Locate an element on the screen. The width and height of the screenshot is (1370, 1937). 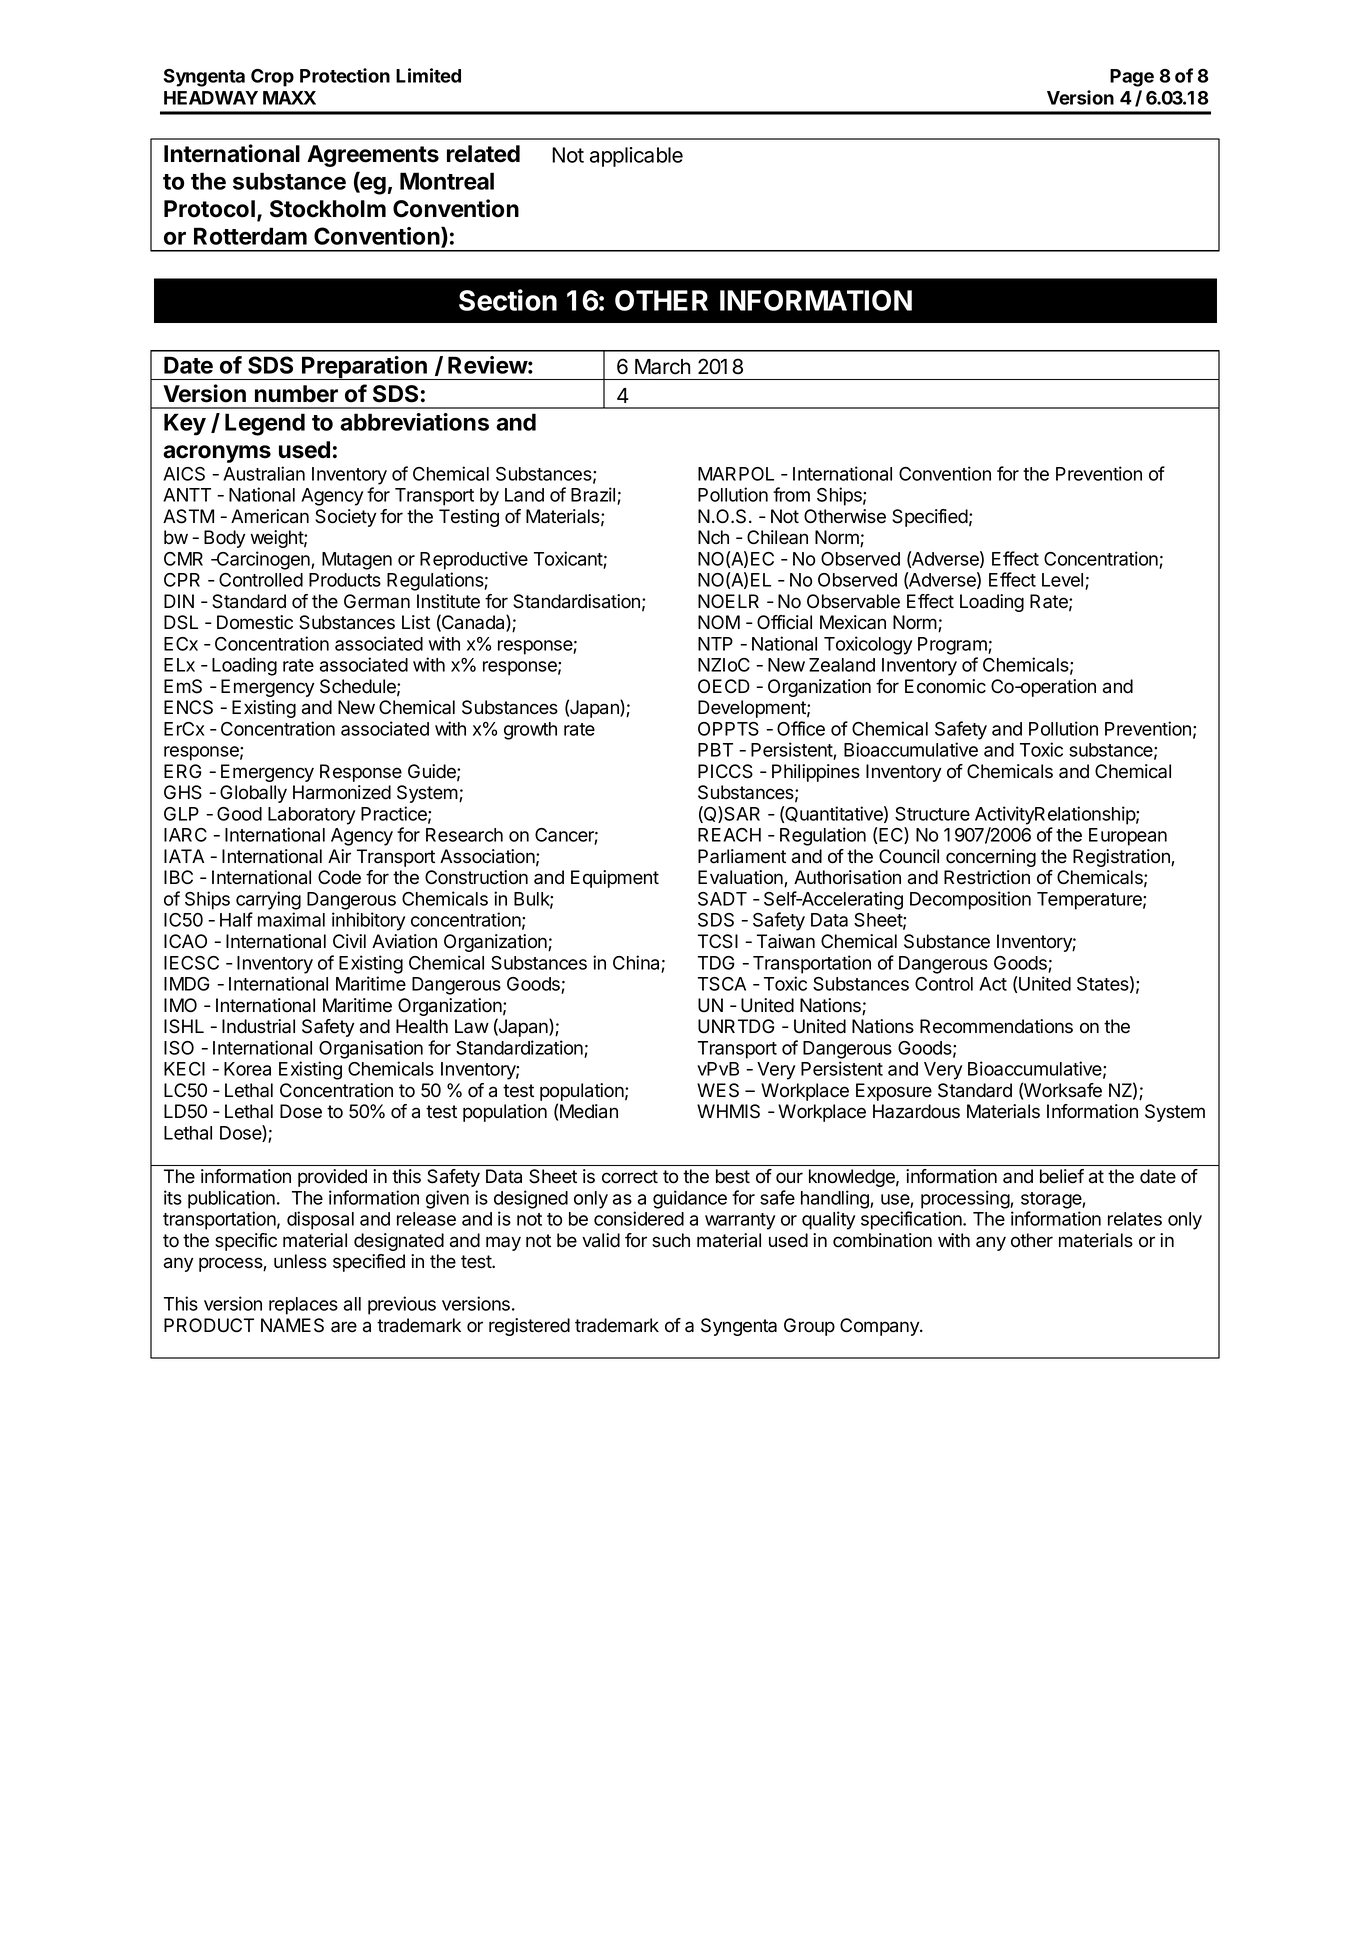
replaces is located at coordinates (303, 1306).
